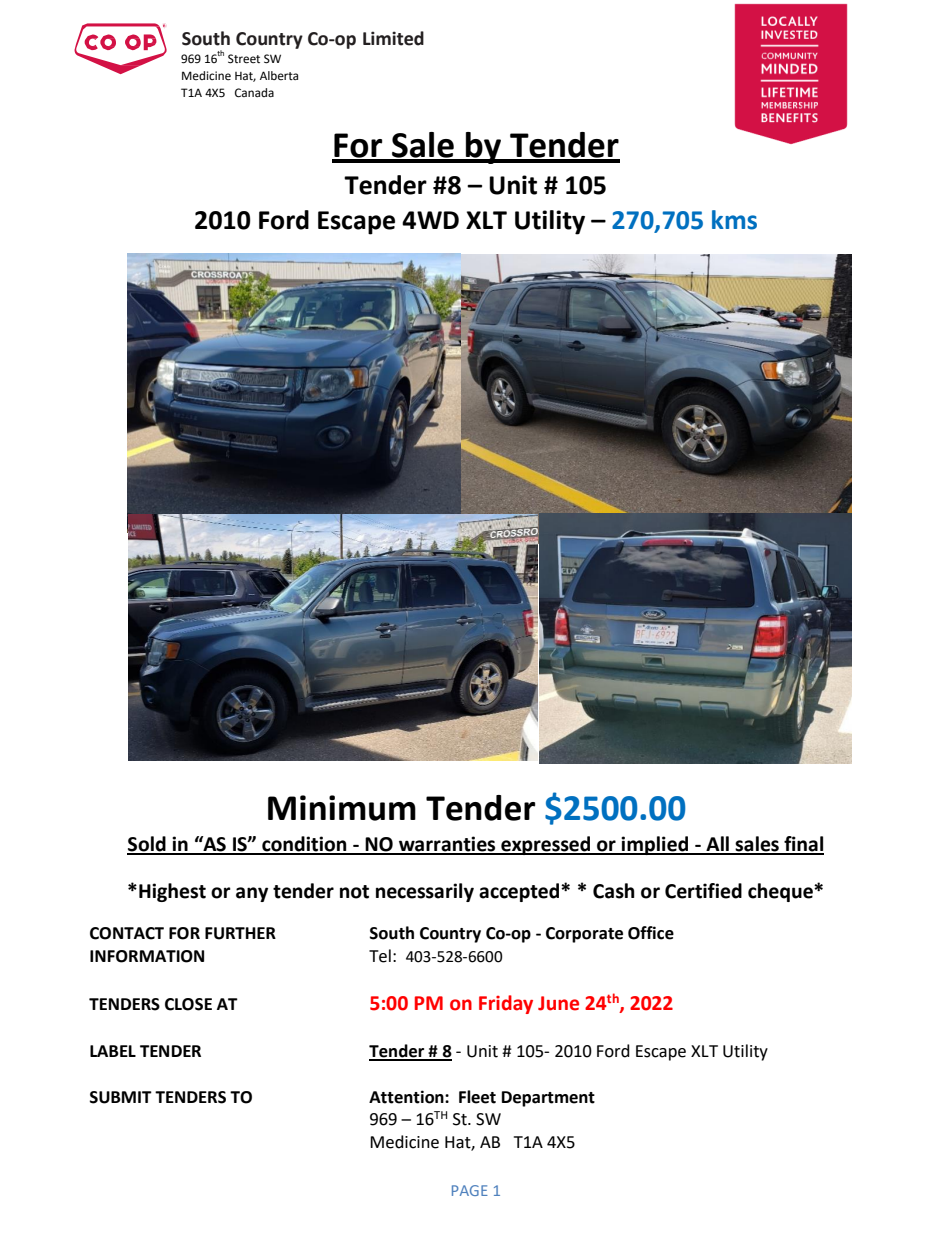 This page has height=1233, width=952. What do you see at coordinates (121, 1097) in the page?
I see `SUBMIT` at bounding box center [121, 1097].
